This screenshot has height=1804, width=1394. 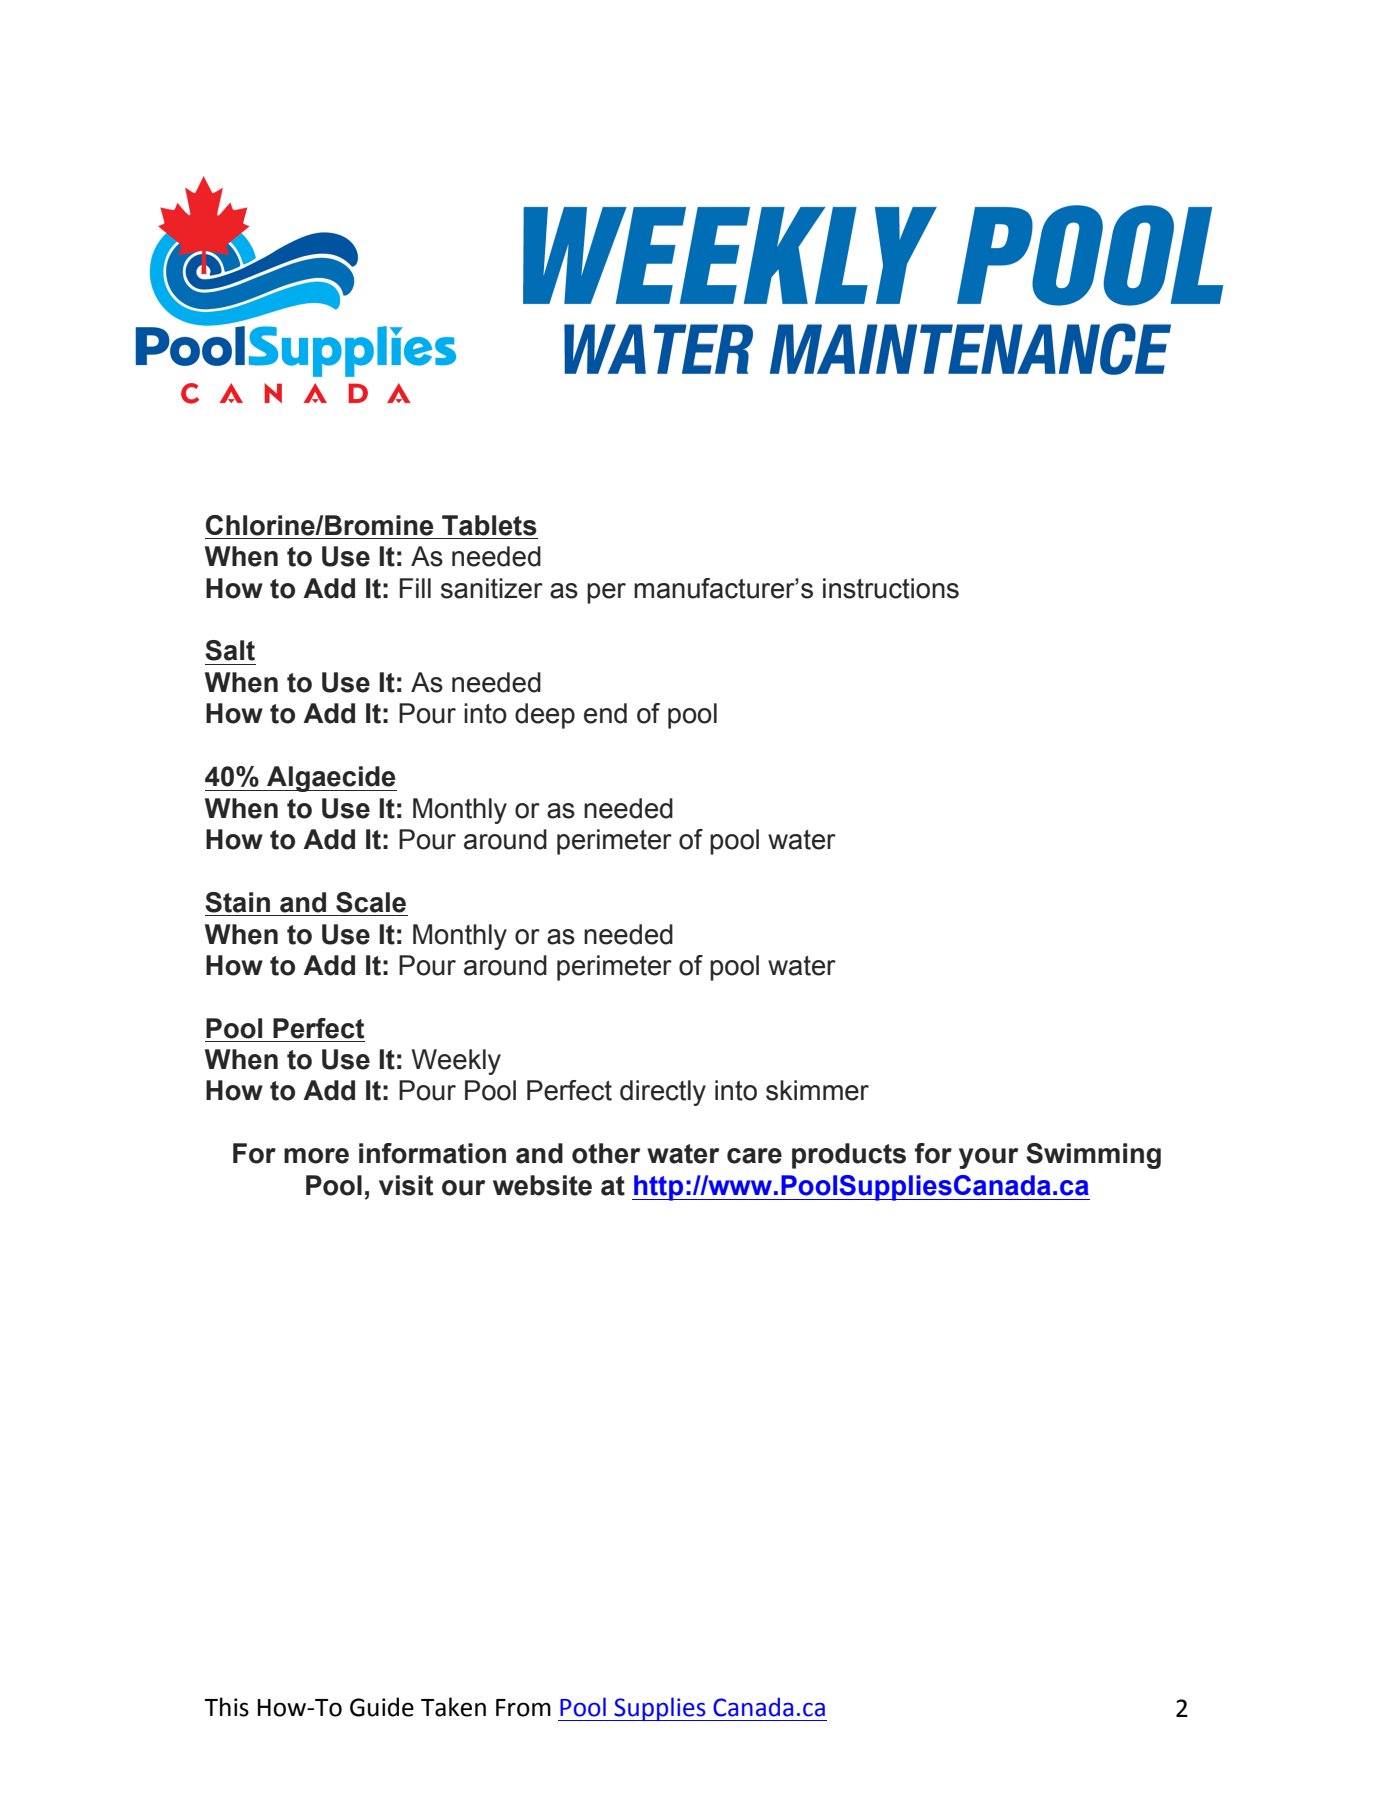 What do you see at coordinates (606, 1153) in the screenshot?
I see `other` at bounding box center [606, 1153].
